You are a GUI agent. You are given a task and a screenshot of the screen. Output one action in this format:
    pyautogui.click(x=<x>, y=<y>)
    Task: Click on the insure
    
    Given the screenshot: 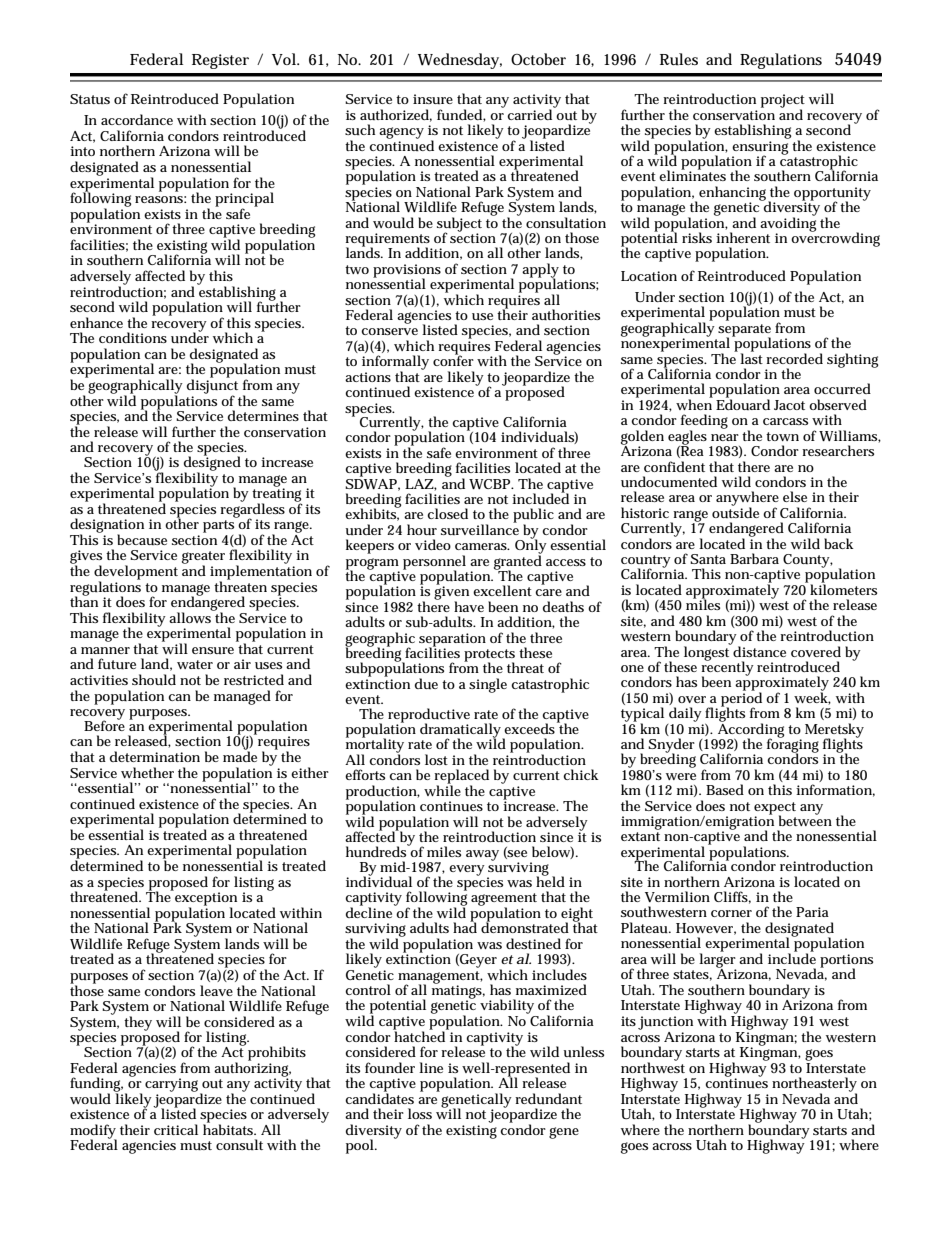 What is the action you would take?
    pyautogui.click(x=433, y=99)
